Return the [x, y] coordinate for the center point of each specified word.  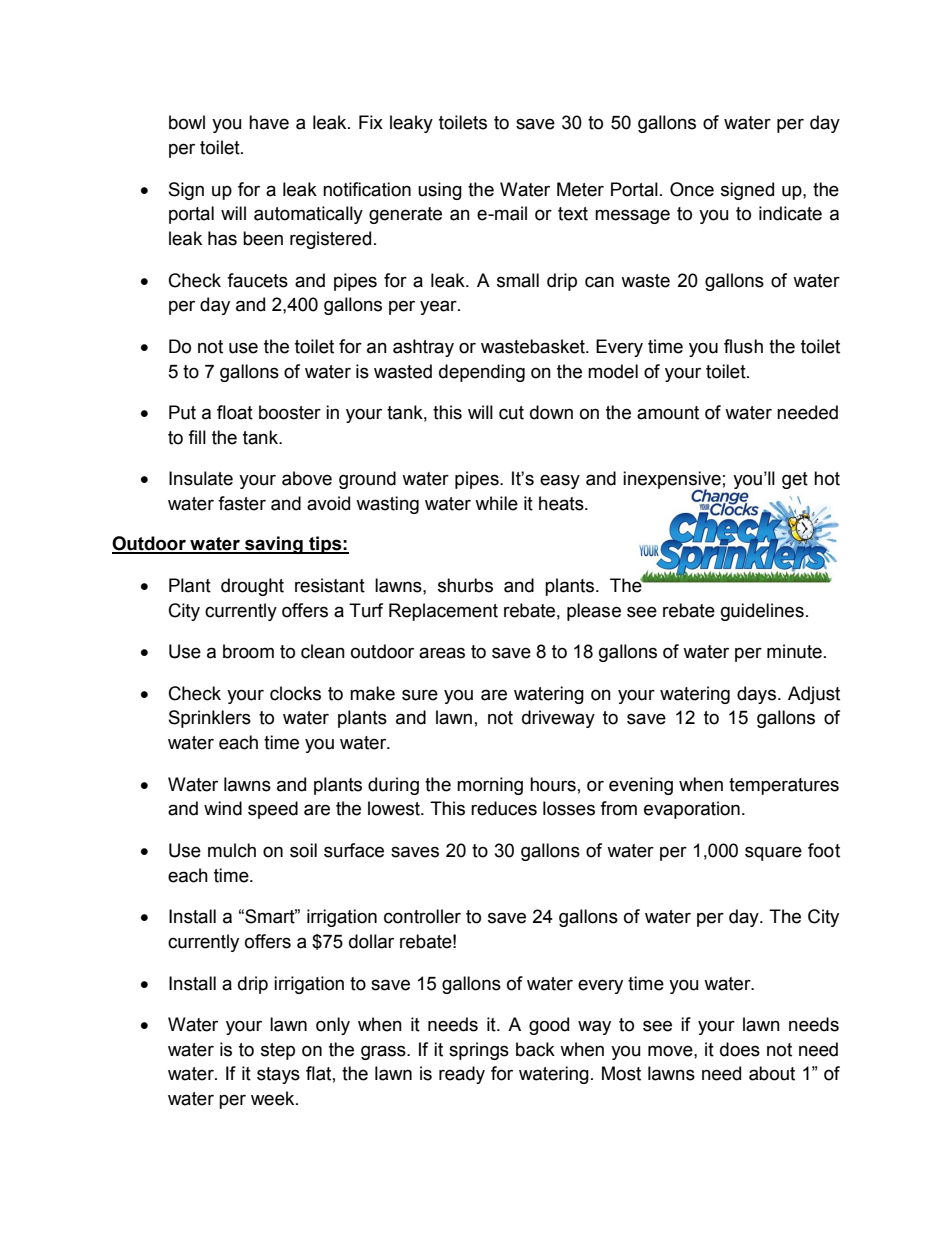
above [307, 478]
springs [479, 1051]
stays [278, 1075]
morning [490, 786]
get [795, 480]
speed [273, 810]
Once [692, 189]
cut [511, 413]
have [269, 122]
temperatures [784, 786]
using [440, 191]
